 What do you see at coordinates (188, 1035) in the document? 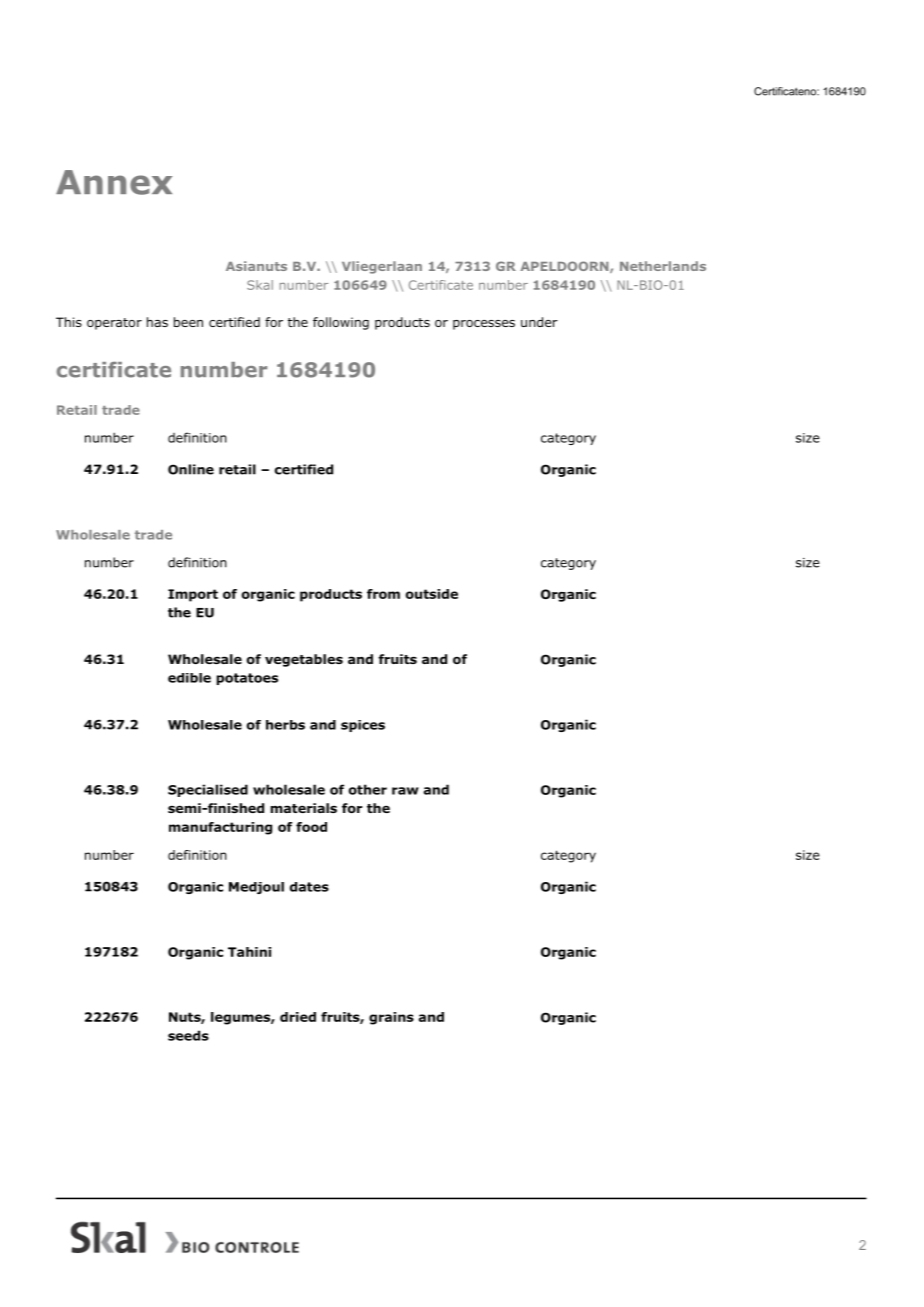
I see `seeds` at bounding box center [188, 1035].
